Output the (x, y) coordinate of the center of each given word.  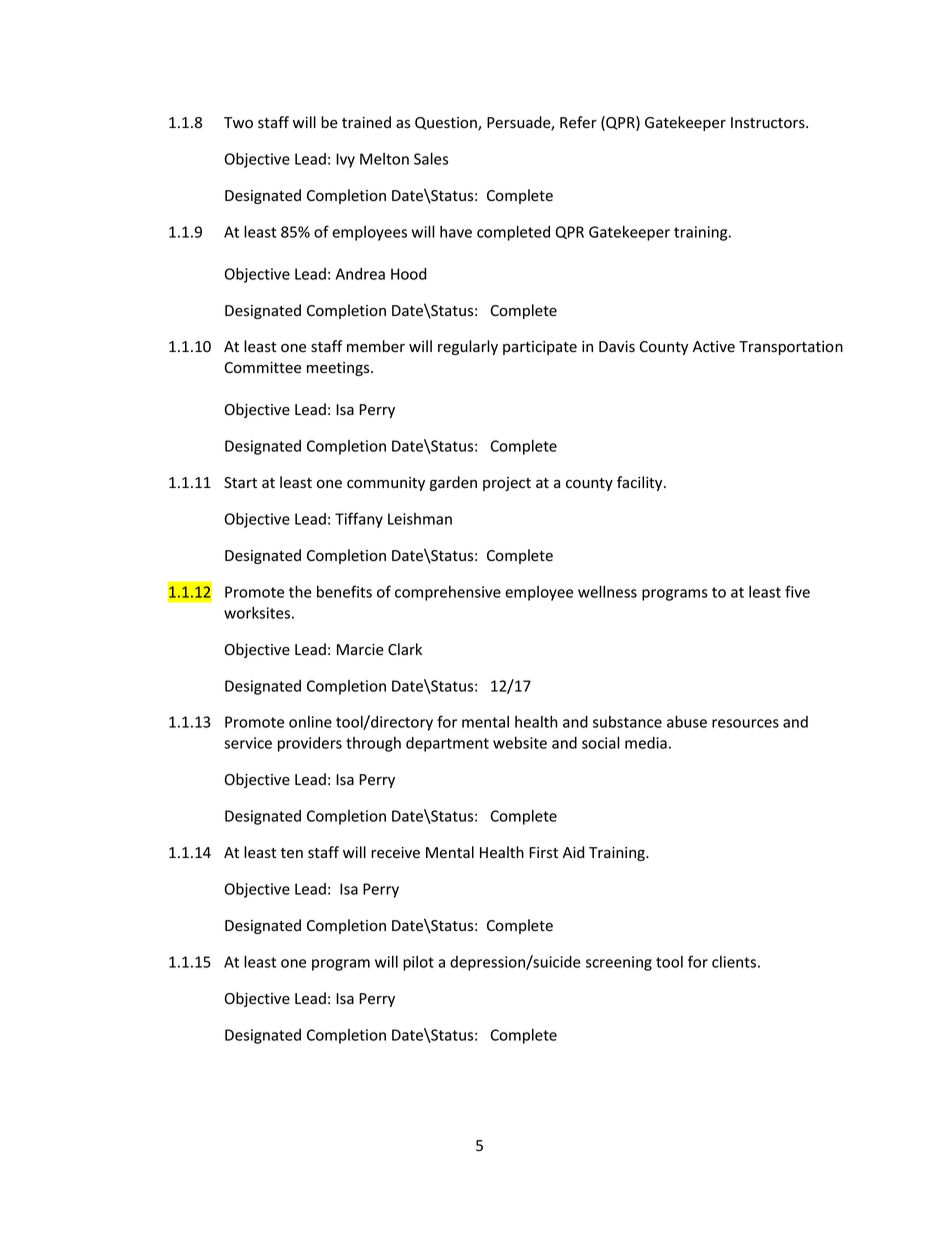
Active (714, 347)
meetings (339, 369)
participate (540, 348)
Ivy (345, 160)
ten (291, 853)
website (520, 743)
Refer (578, 122)
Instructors (769, 123)
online (310, 722)
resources (745, 723)
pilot (418, 963)
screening (619, 963)
